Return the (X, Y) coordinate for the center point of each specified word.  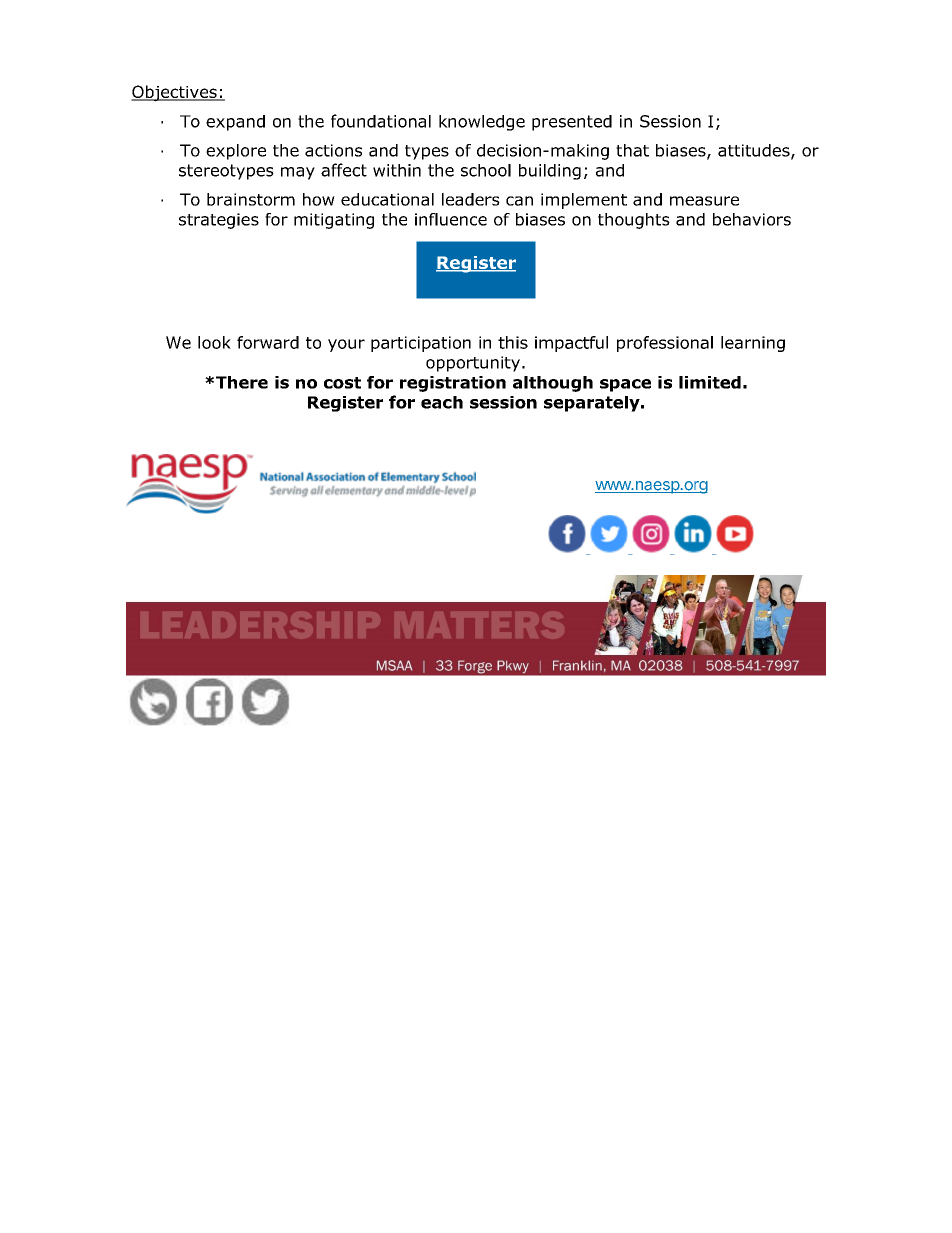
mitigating (334, 221)
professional (665, 344)
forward (268, 342)
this (513, 342)
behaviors (752, 219)
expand (235, 123)
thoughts (634, 221)
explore (236, 152)
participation (421, 344)
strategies (219, 221)
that (632, 150)
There (242, 382)
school (486, 170)
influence (451, 219)
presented (572, 123)
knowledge (482, 123)
